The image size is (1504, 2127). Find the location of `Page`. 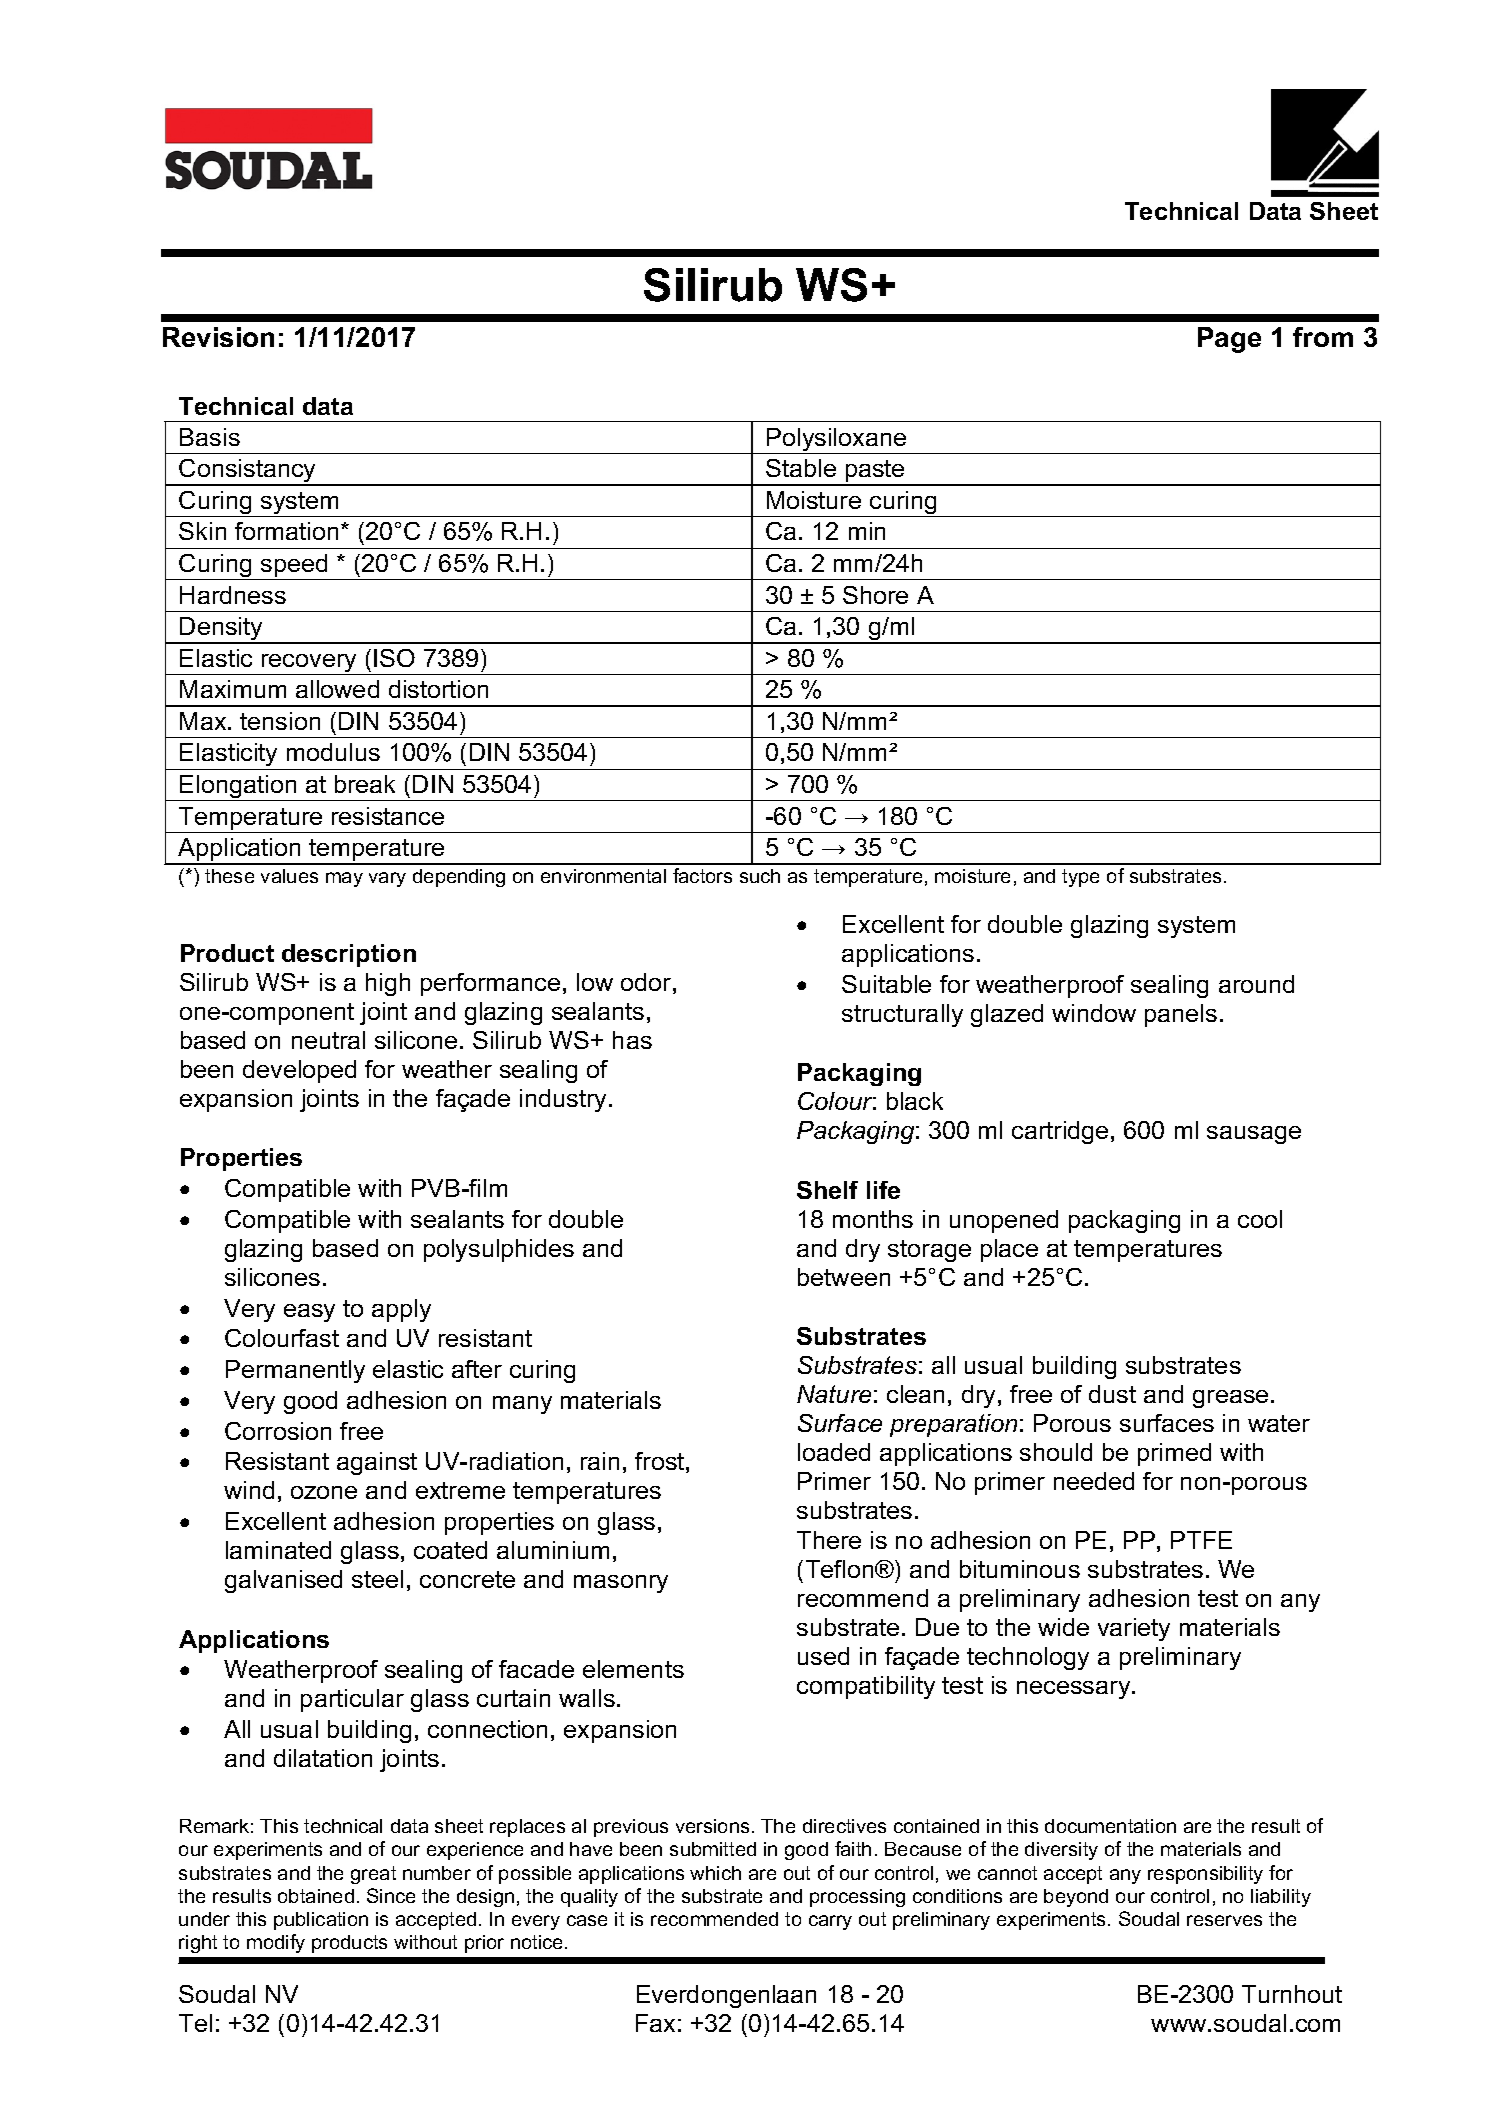

Page is located at coordinates (1229, 340).
